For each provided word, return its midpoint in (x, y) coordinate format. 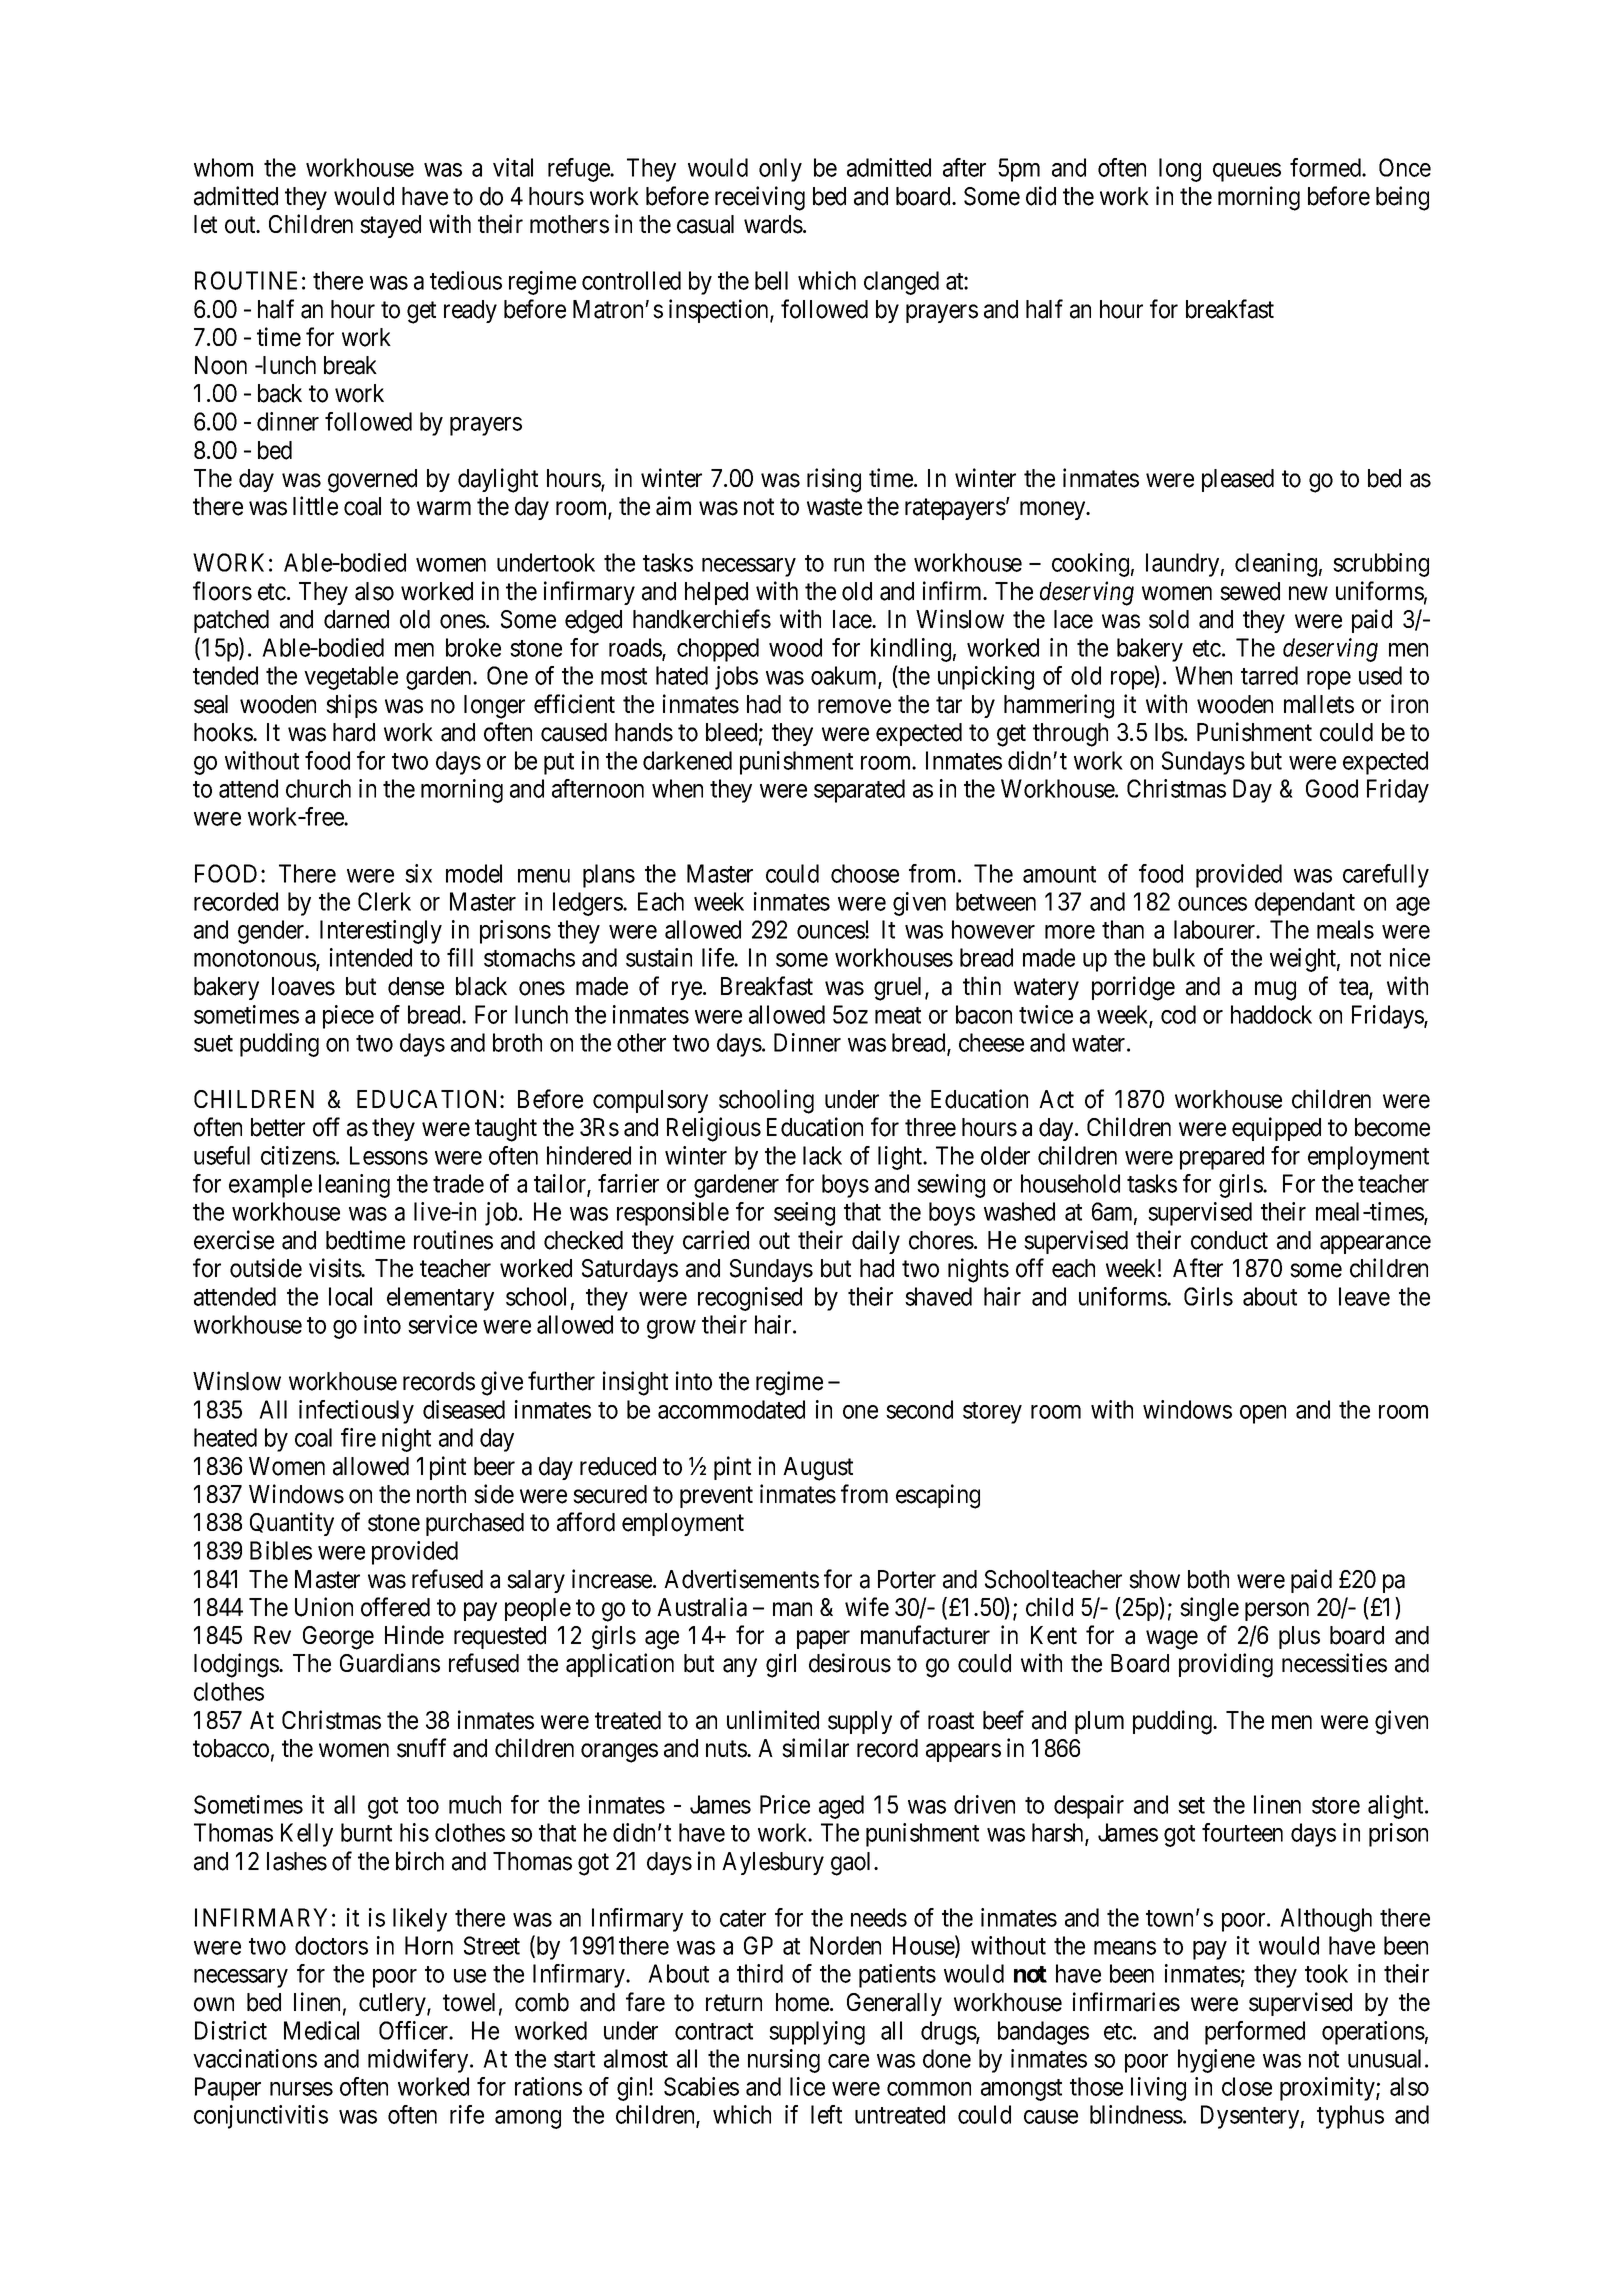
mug (1275, 991)
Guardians (390, 1663)
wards (773, 224)
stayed (390, 226)
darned (356, 619)
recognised (750, 1299)
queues (1247, 172)
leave (1364, 1296)
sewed (1250, 591)
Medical (321, 2030)
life (718, 957)
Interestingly (381, 932)
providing (1226, 1665)
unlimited (773, 1720)
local (350, 1296)
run (849, 565)
